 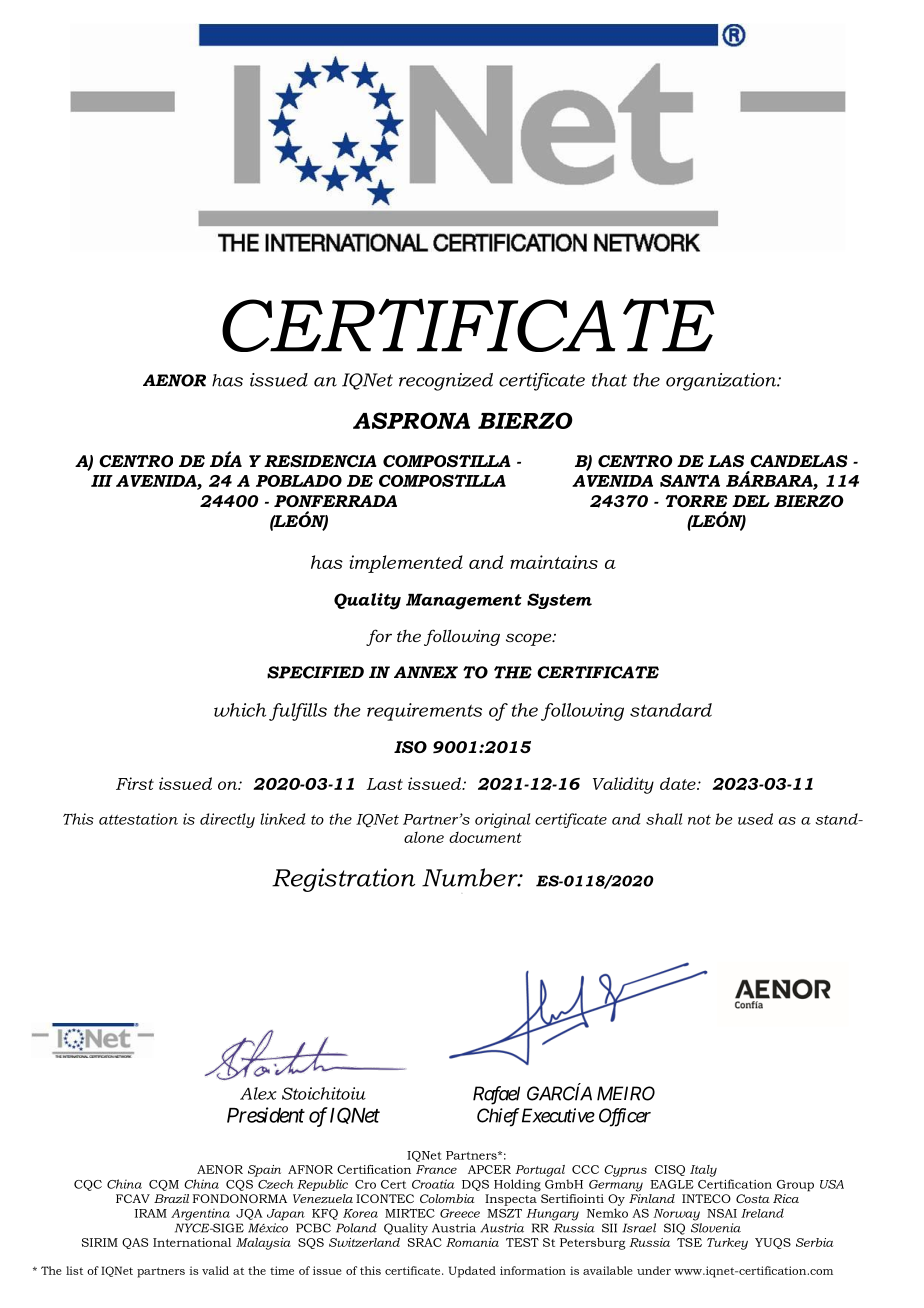 I want to click on SANTA, so click(x=690, y=480).
